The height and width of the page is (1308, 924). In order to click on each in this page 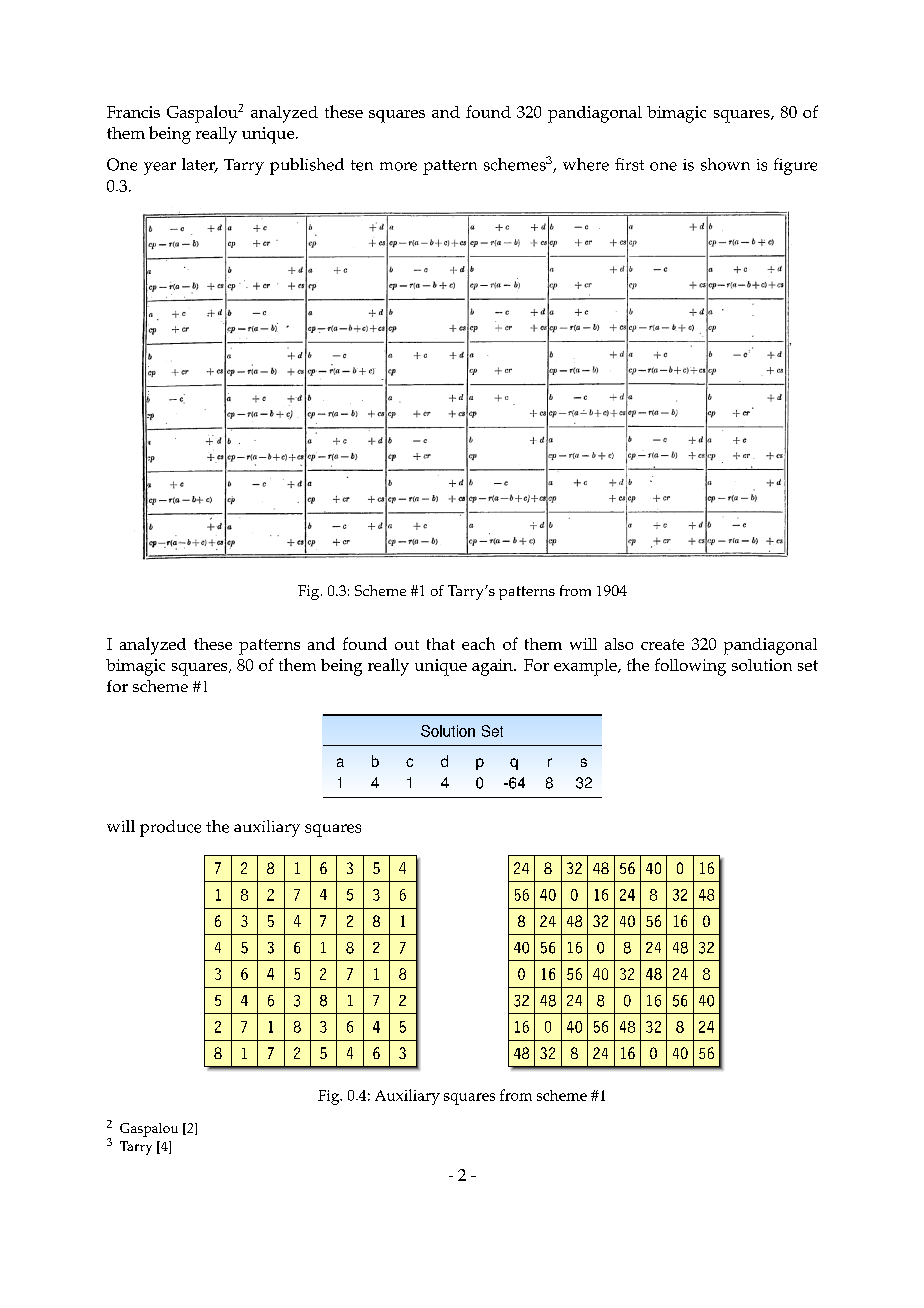, I will do `click(478, 643)`.
